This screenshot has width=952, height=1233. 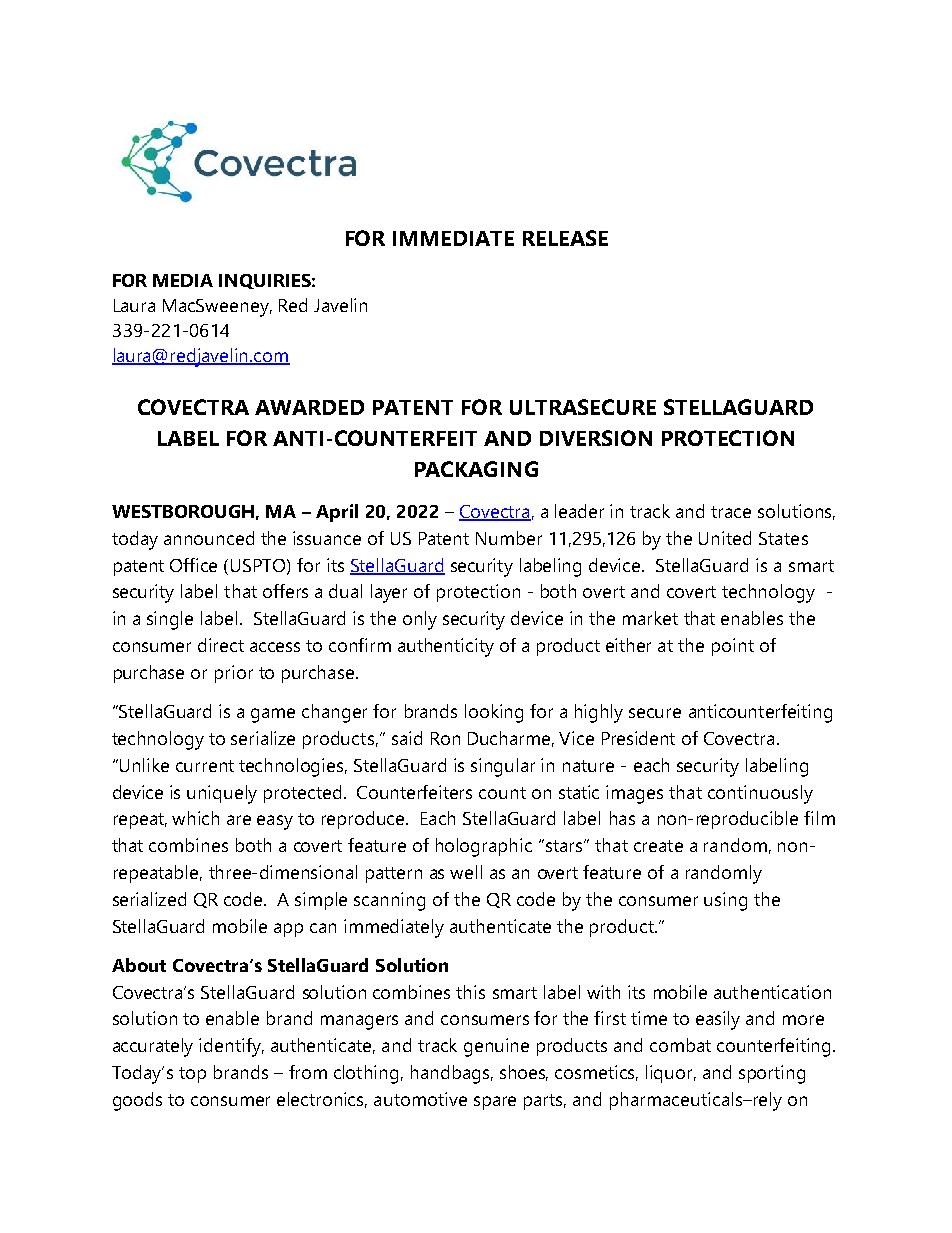 What do you see at coordinates (309, 407) in the screenshot?
I see `AWARDED` at bounding box center [309, 407].
